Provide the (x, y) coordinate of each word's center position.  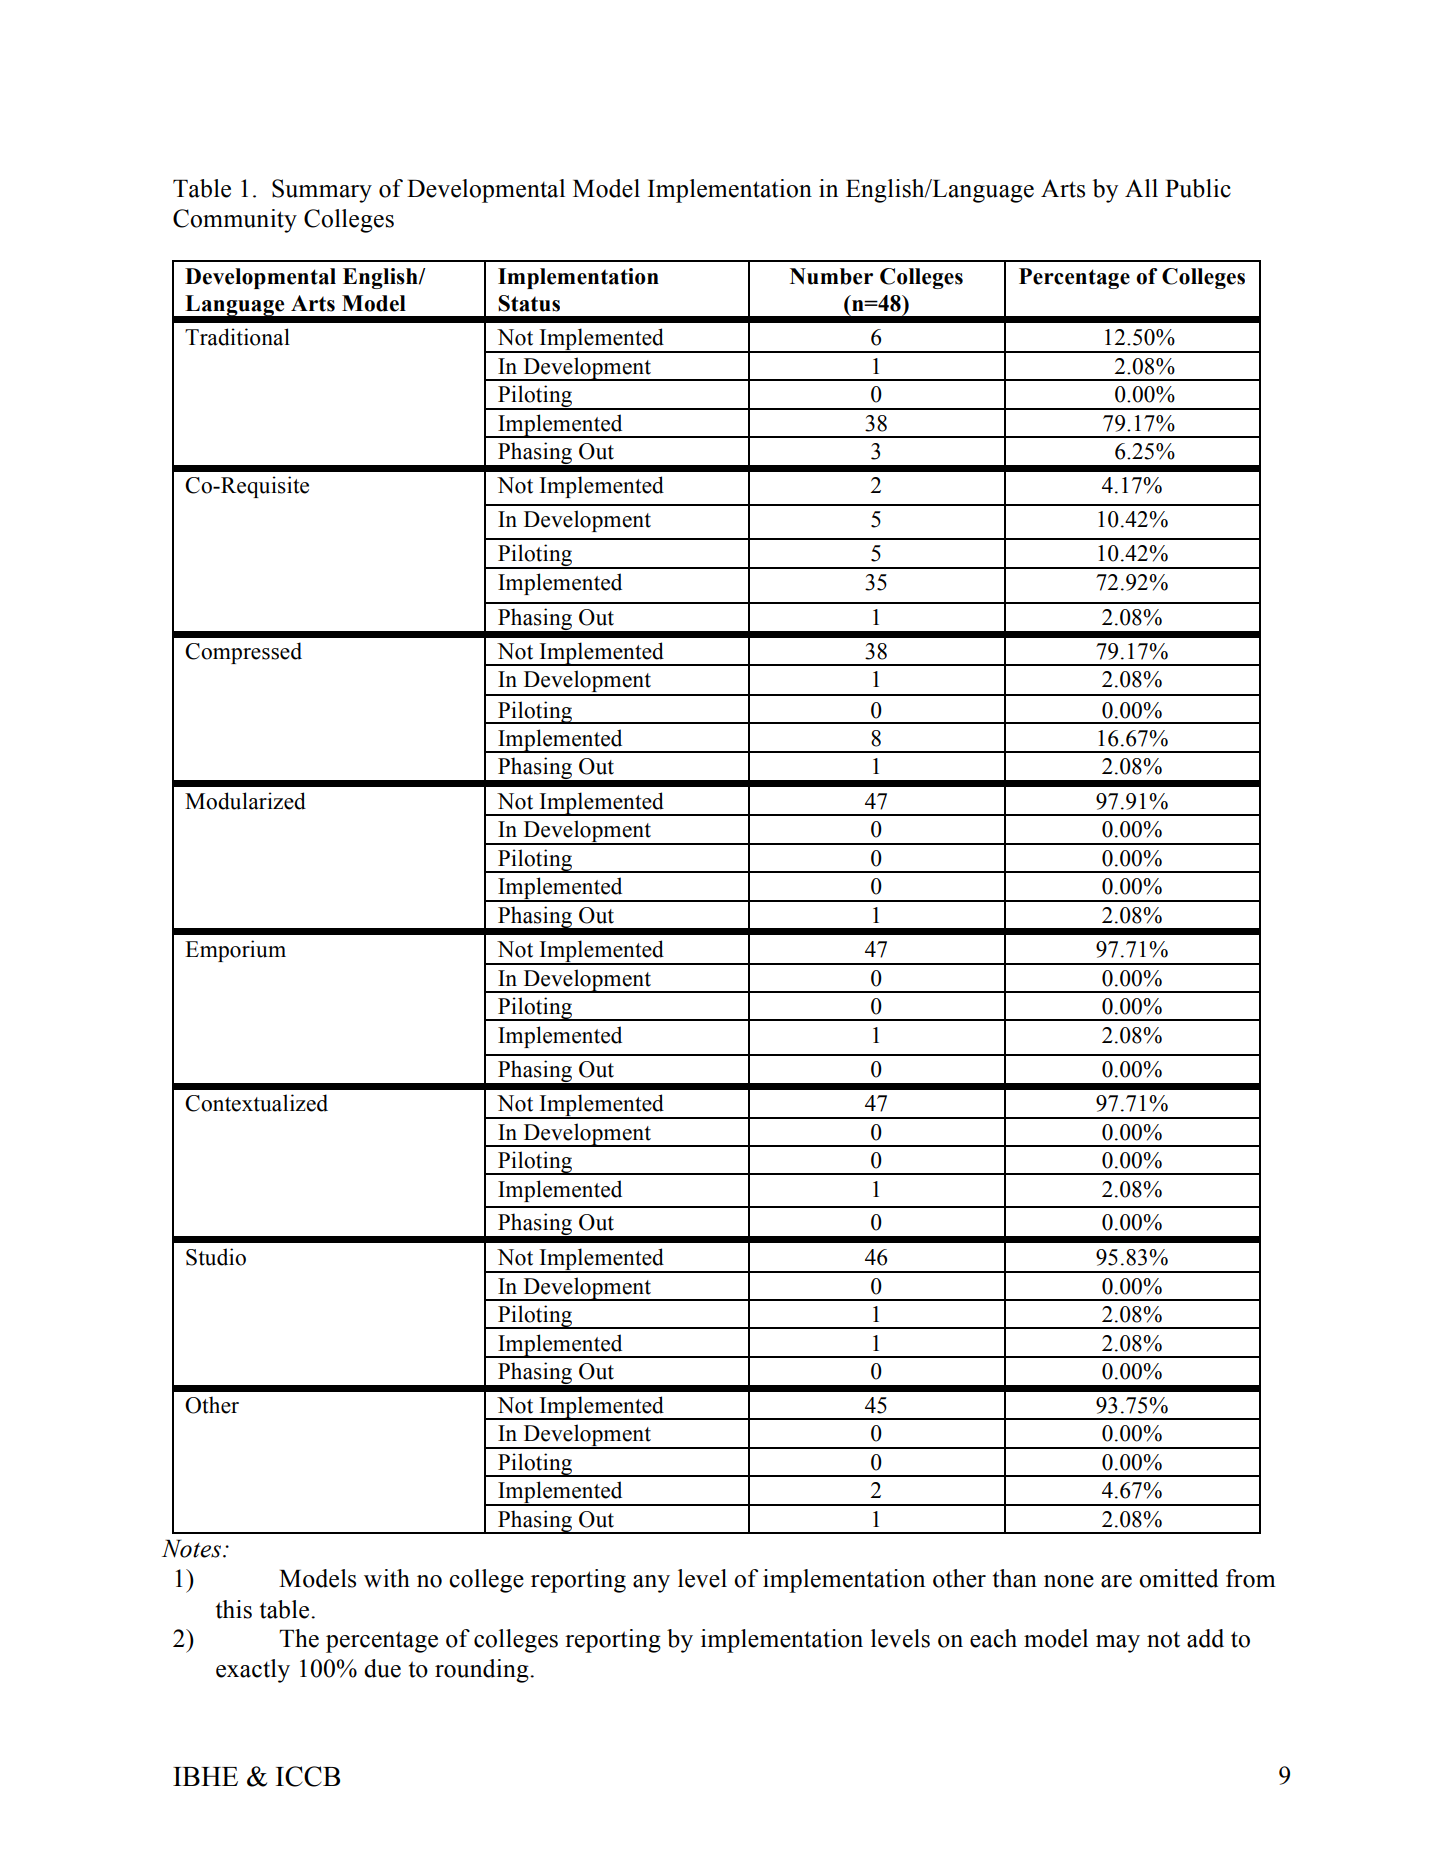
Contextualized (256, 1103)
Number (831, 276)
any (651, 1584)
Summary (322, 191)
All (1141, 188)
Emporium (235, 951)
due (382, 1668)
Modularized (245, 801)
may (1118, 1644)
